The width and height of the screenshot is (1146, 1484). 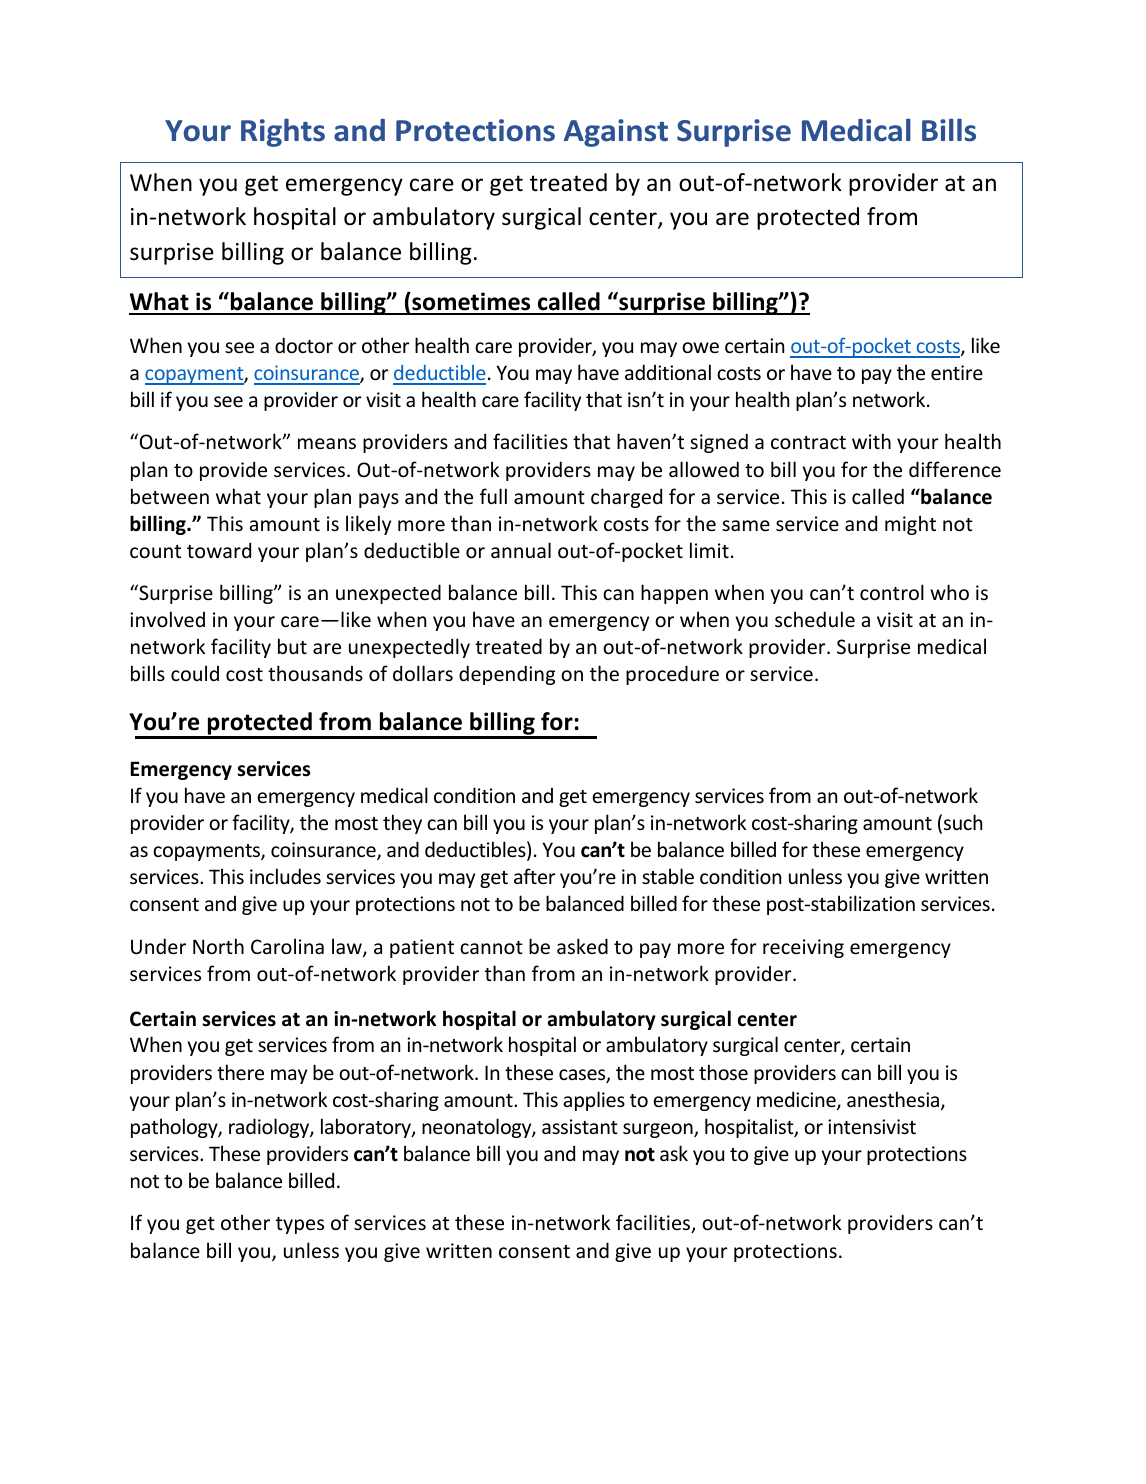 I want to click on entire, so click(x=957, y=372).
